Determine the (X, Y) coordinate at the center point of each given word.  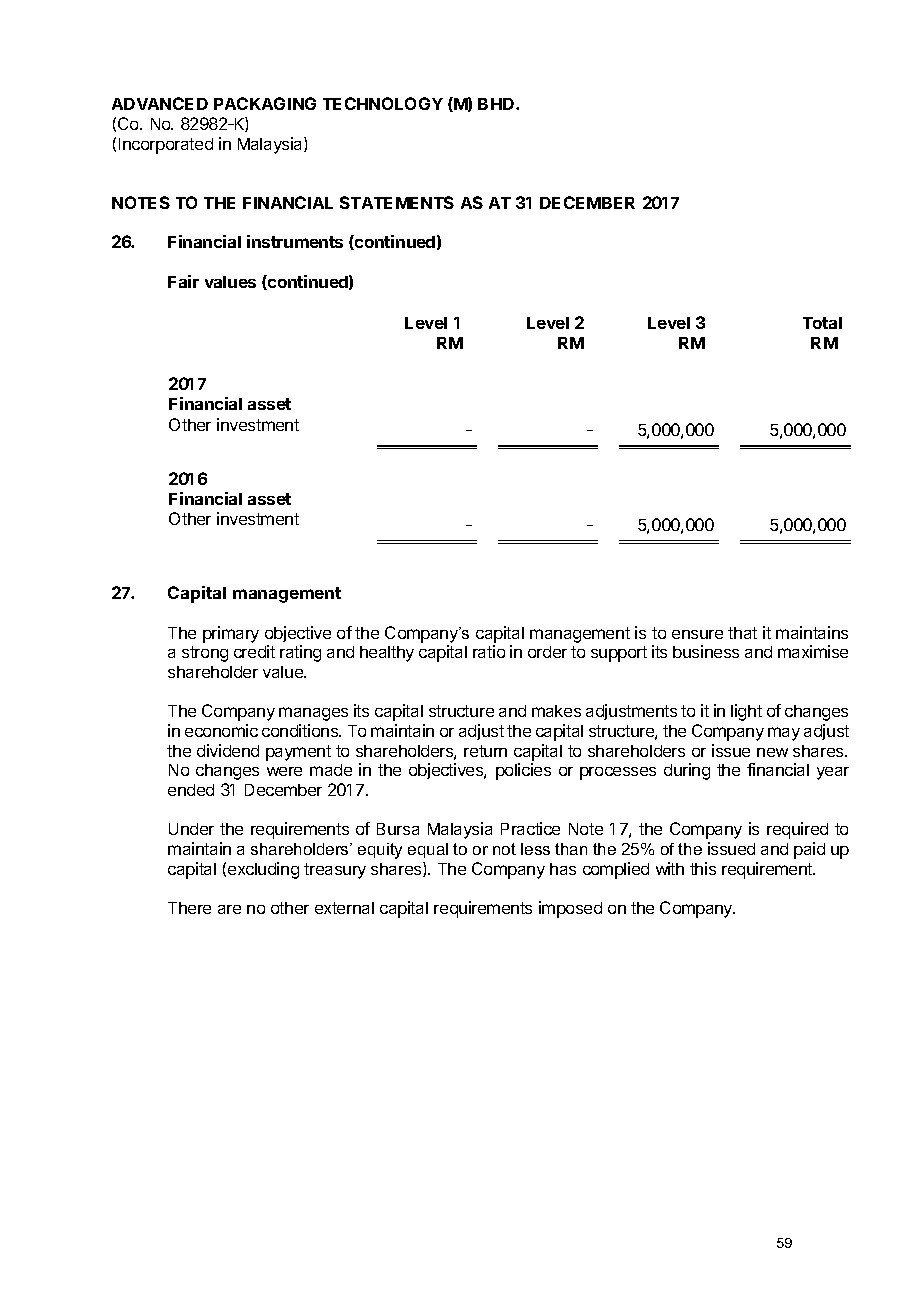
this (703, 868)
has (563, 869)
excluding (263, 870)
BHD (497, 104)
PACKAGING (265, 103)
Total (822, 323)
